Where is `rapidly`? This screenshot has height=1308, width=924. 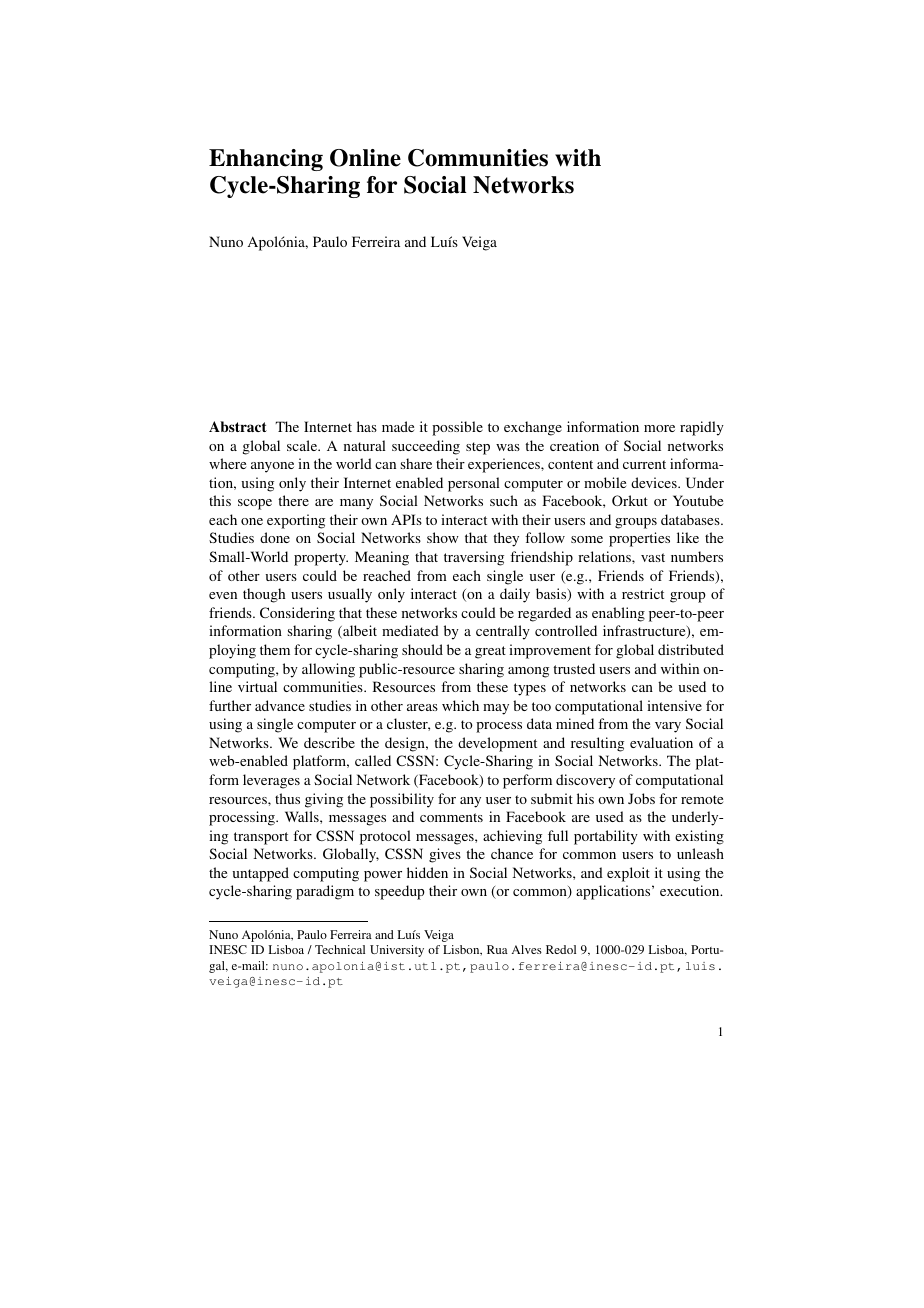
rapidly is located at coordinates (702, 428).
